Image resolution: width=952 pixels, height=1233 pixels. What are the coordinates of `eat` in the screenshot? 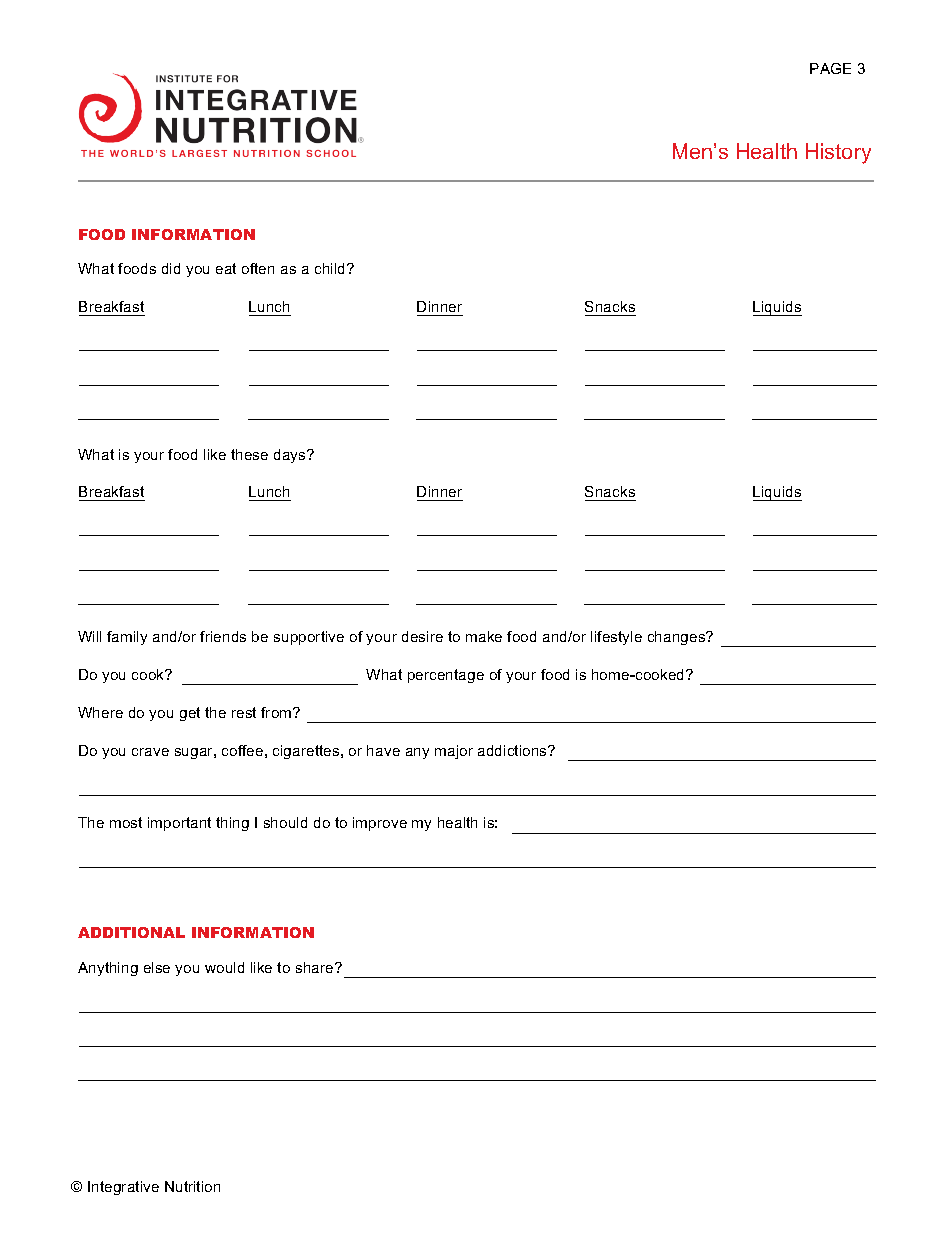 It's located at (226, 268).
